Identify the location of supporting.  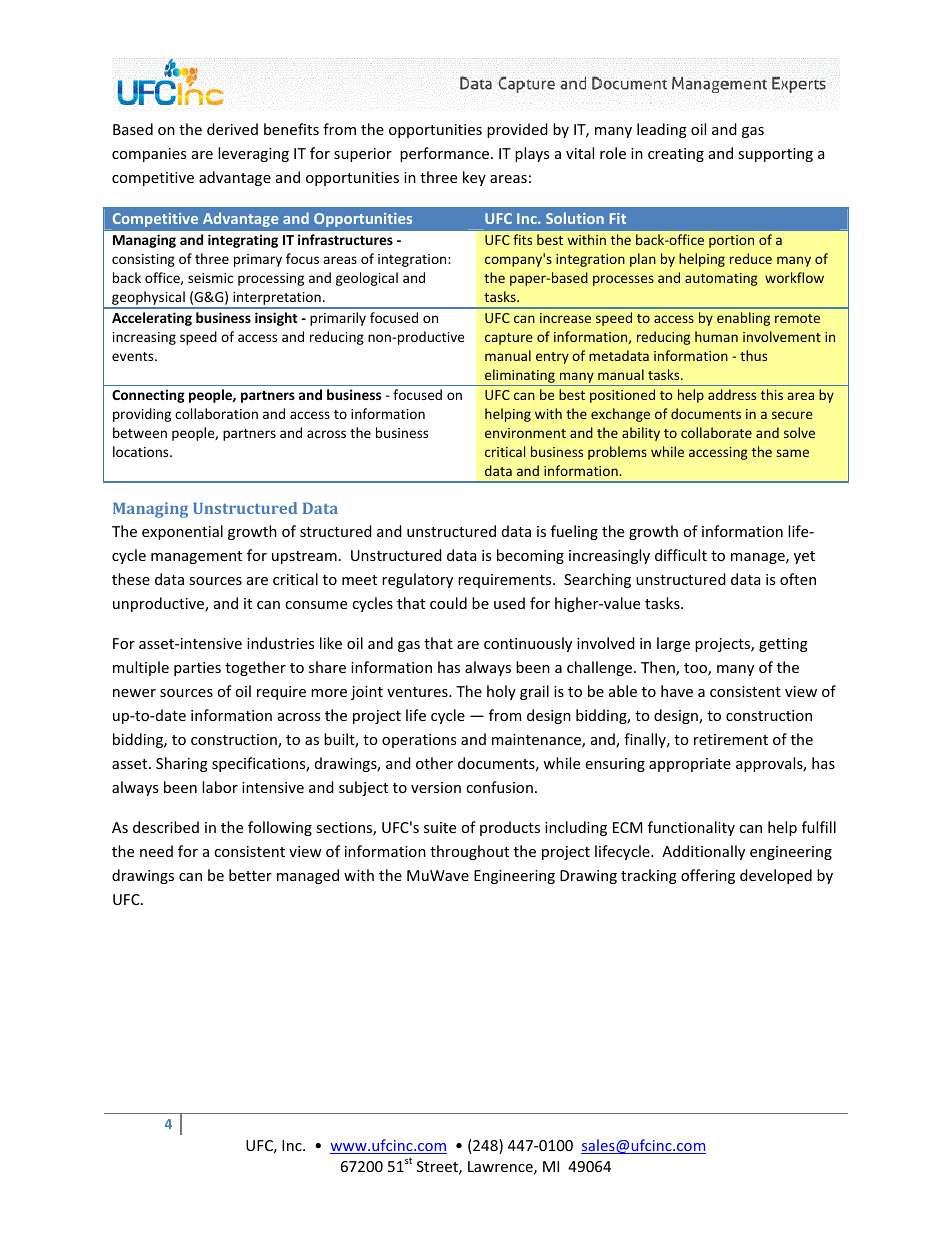
(775, 155).
